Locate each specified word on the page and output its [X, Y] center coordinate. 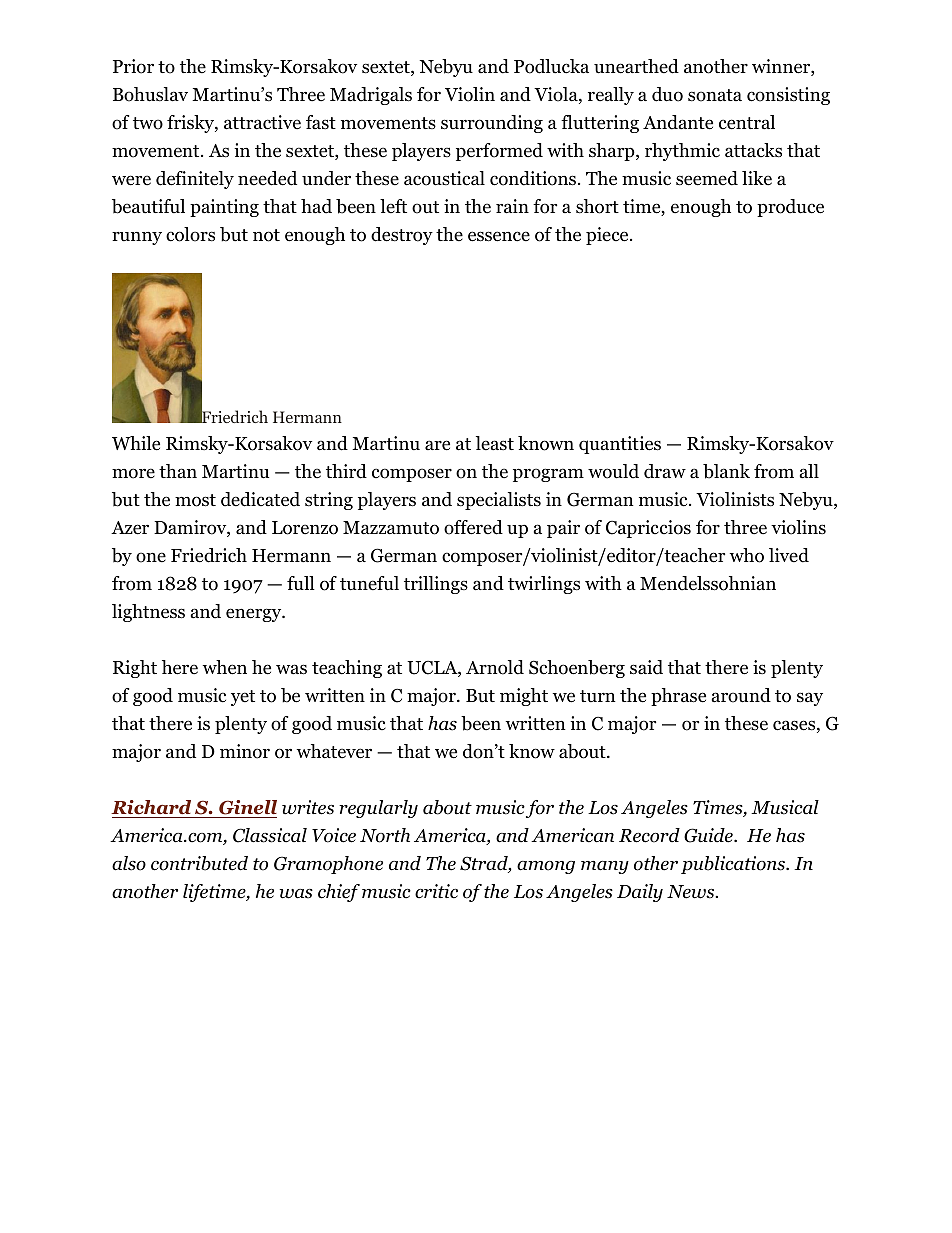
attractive [262, 122]
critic [436, 891]
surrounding [492, 124]
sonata [715, 95]
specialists [499, 501]
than [178, 471]
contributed [199, 863]
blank [726, 471]
